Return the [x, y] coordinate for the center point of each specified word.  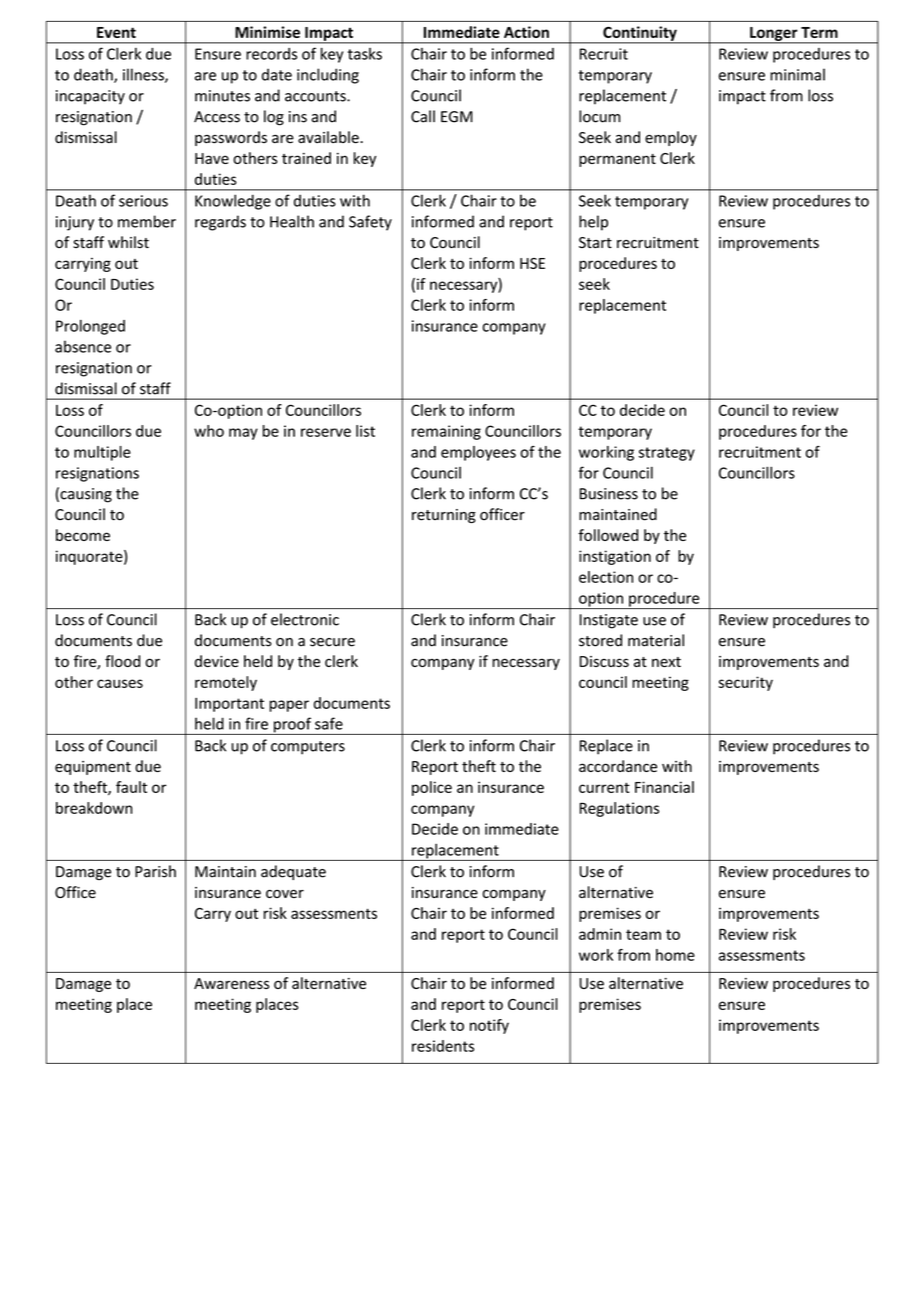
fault [131, 787]
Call [423, 116]
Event [116, 32]
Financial [664, 787]
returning [444, 516]
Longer [774, 35]
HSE [532, 263]
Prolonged [90, 327]
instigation [615, 557]
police [432, 788]
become [83, 535]
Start [595, 242]
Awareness [231, 983]
